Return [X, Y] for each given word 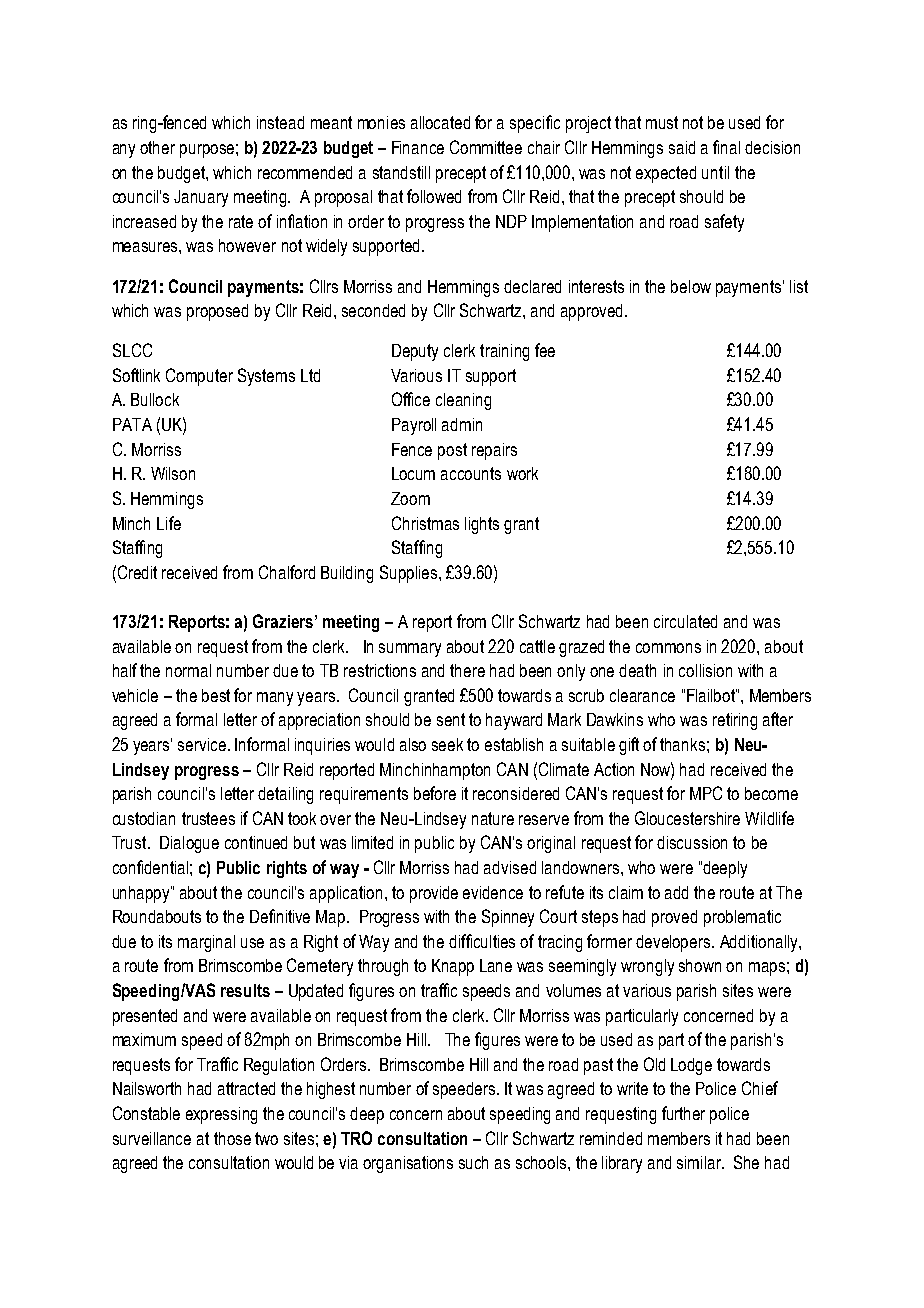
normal [188, 670]
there [467, 670]
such [473, 1162]
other [157, 147]
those [232, 1138]
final [726, 147]
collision [705, 670]
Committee [486, 147]
